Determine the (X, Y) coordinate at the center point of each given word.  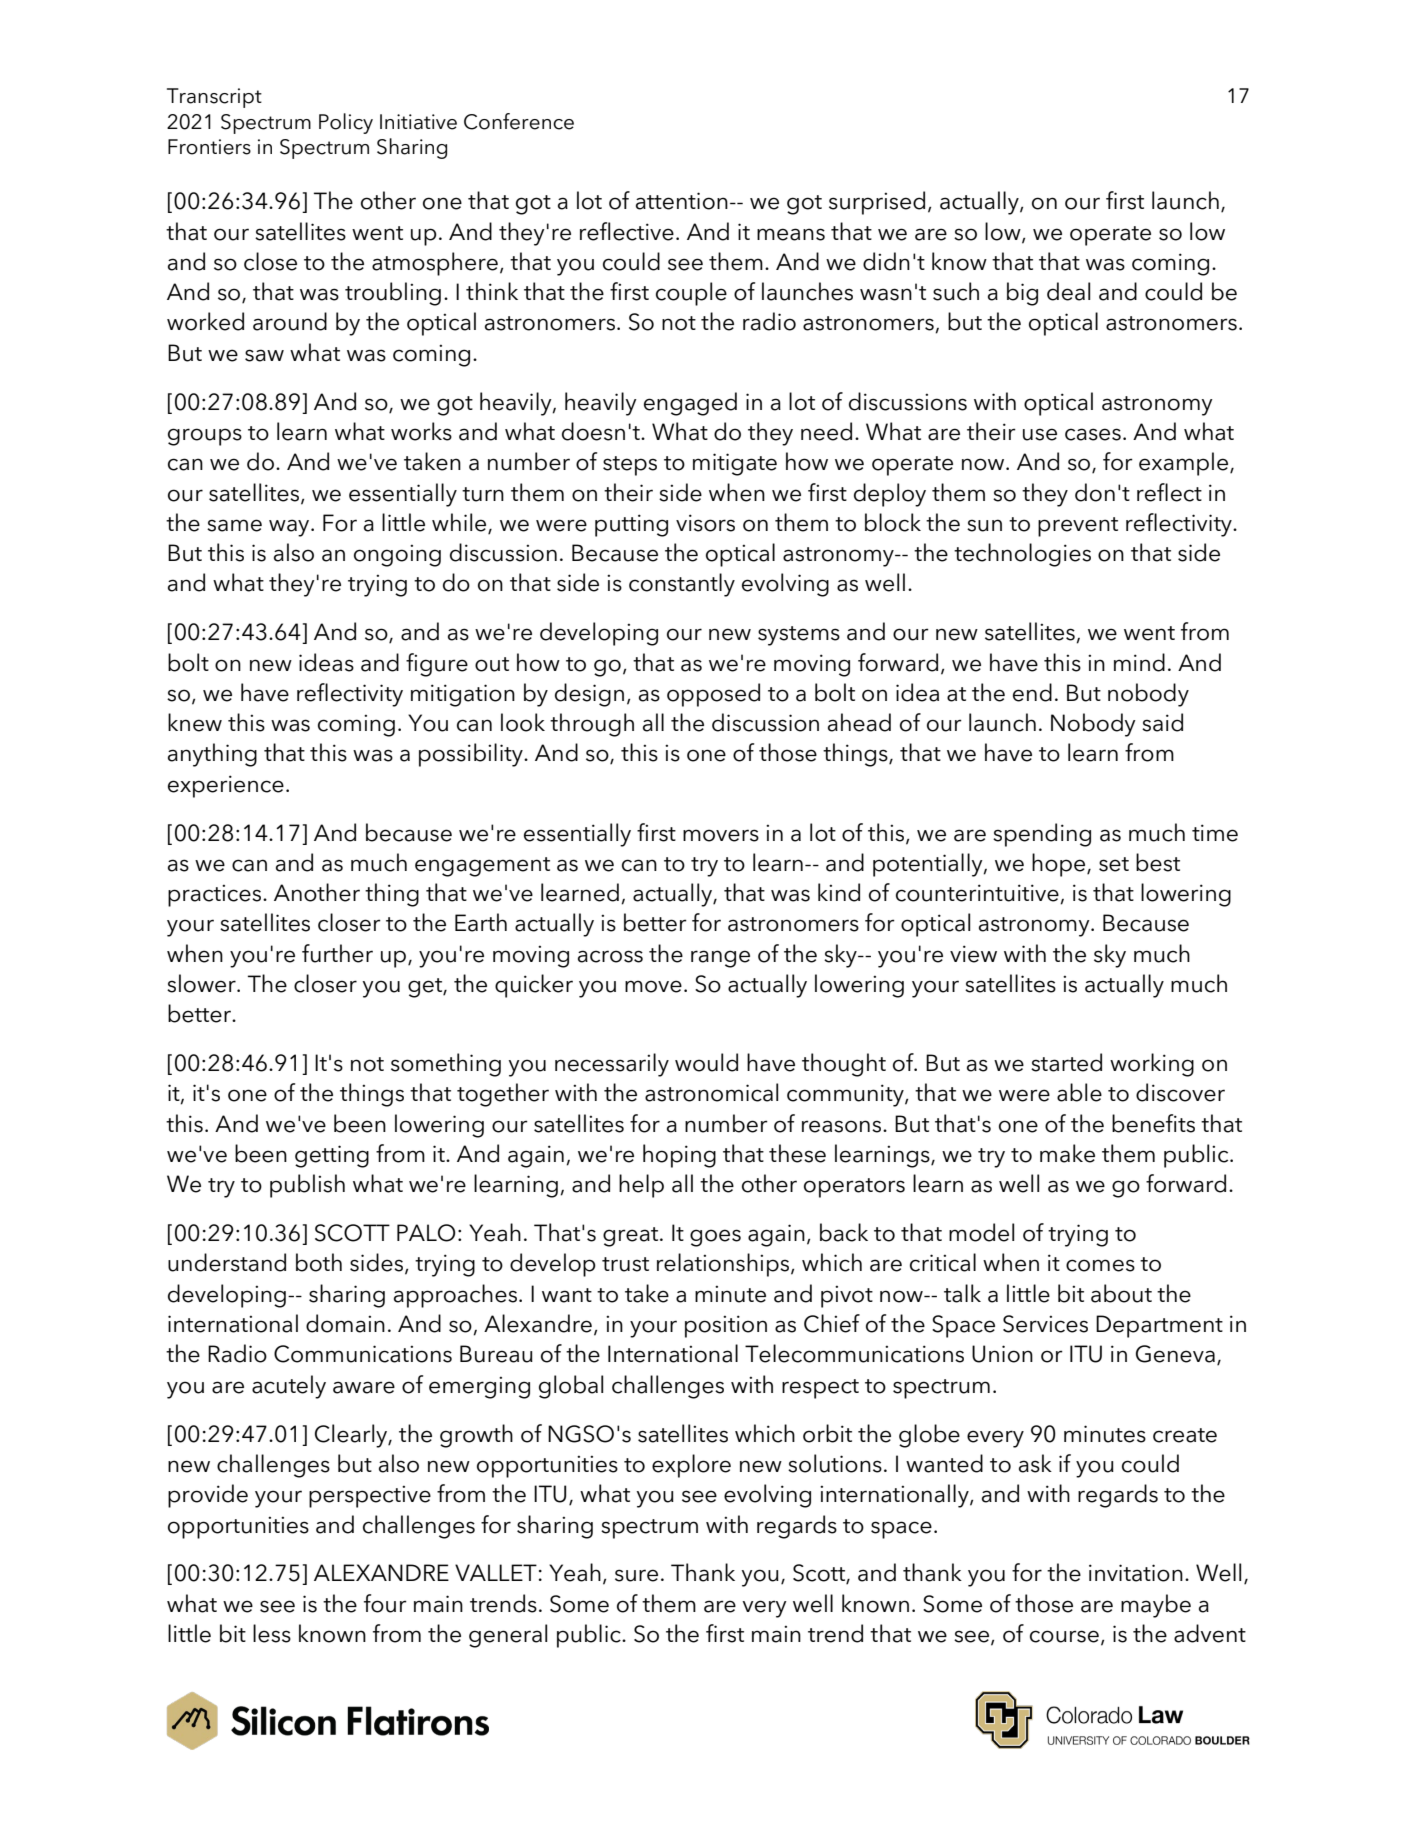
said (1162, 722)
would (706, 1062)
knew (195, 722)
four (385, 1603)
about (1121, 1293)
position (726, 1326)
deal (1068, 291)
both (319, 1262)
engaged (690, 404)
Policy (346, 123)
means (791, 234)
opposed (713, 695)
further (337, 953)
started (1066, 1062)
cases (1093, 434)
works (421, 431)
